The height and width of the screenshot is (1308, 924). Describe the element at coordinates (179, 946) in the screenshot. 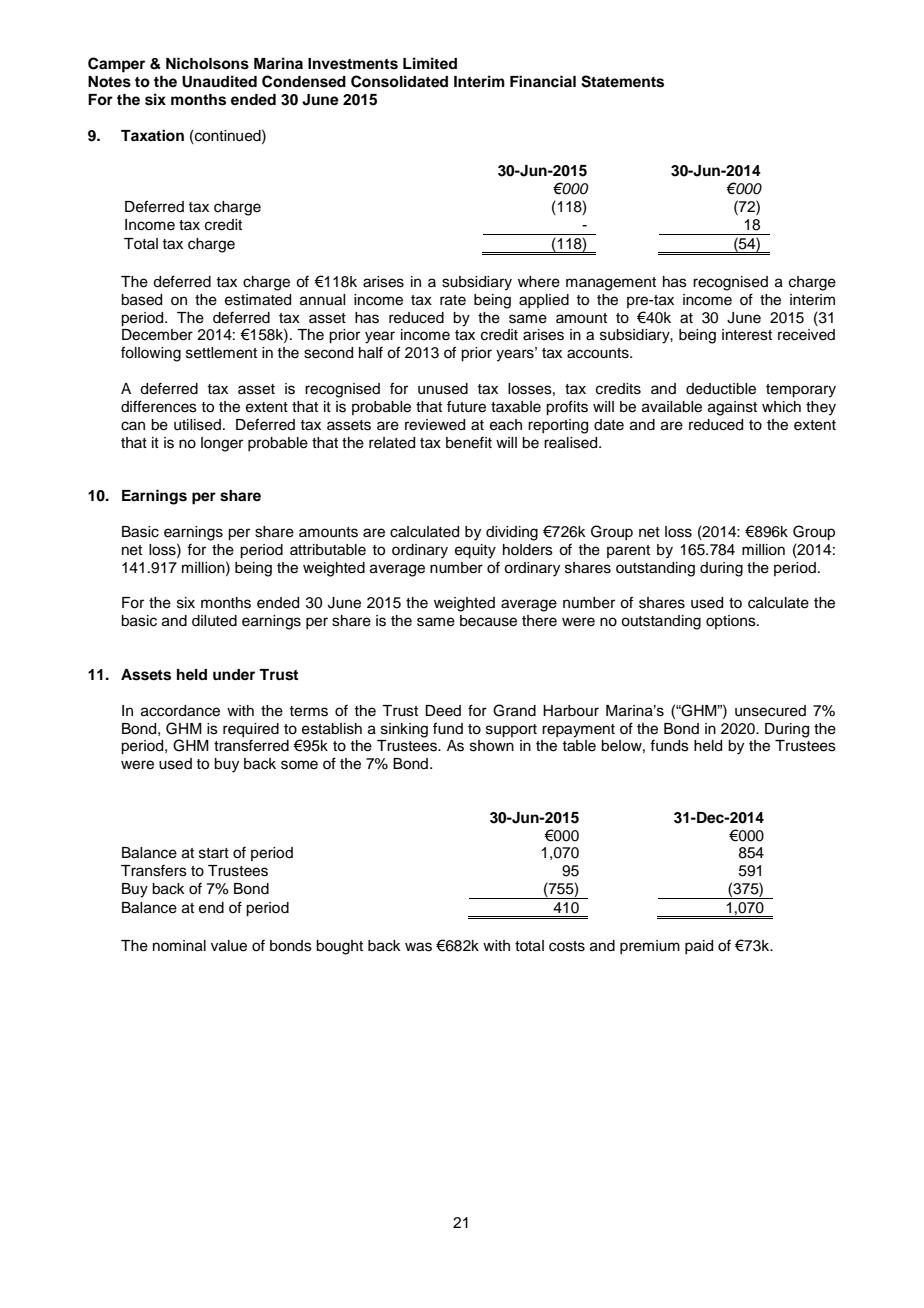

I see `nominal` at that location.
